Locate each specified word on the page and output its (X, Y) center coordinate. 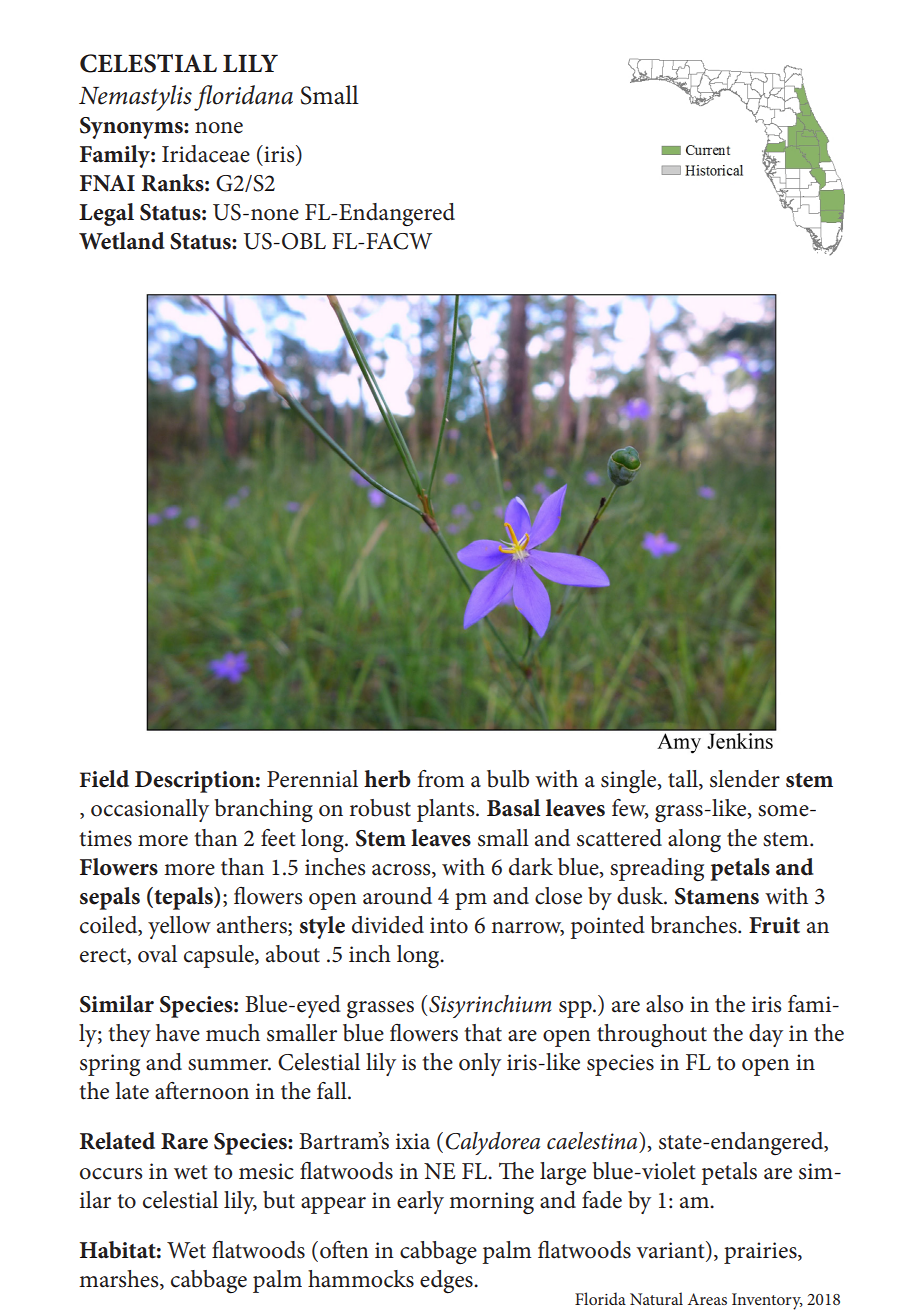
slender (745, 779)
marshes (120, 1280)
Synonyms (132, 128)
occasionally (150, 810)
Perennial (312, 779)
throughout (652, 1036)
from (441, 779)
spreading (657, 870)
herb (387, 779)
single (630, 782)
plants (447, 810)
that (483, 1033)
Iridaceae (206, 154)
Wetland (122, 241)
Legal (106, 214)
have (178, 1033)
